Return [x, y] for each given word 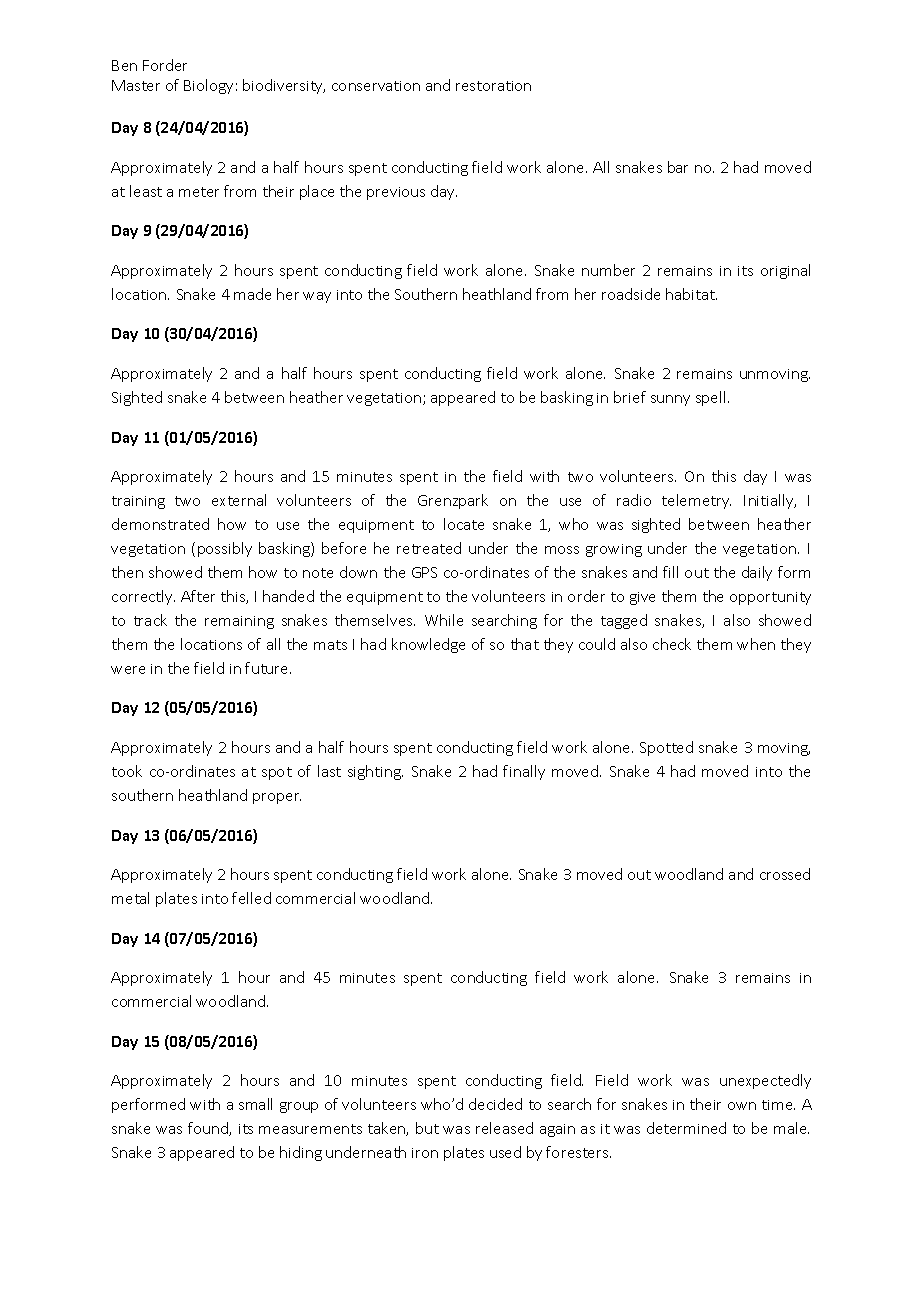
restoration [493, 86]
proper [277, 798]
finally [524, 772]
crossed [785, 874]
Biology [208, 86]
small [255, 1104]
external [239, 500]
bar [678, 167]
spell [710, 398]
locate [464, 524]
